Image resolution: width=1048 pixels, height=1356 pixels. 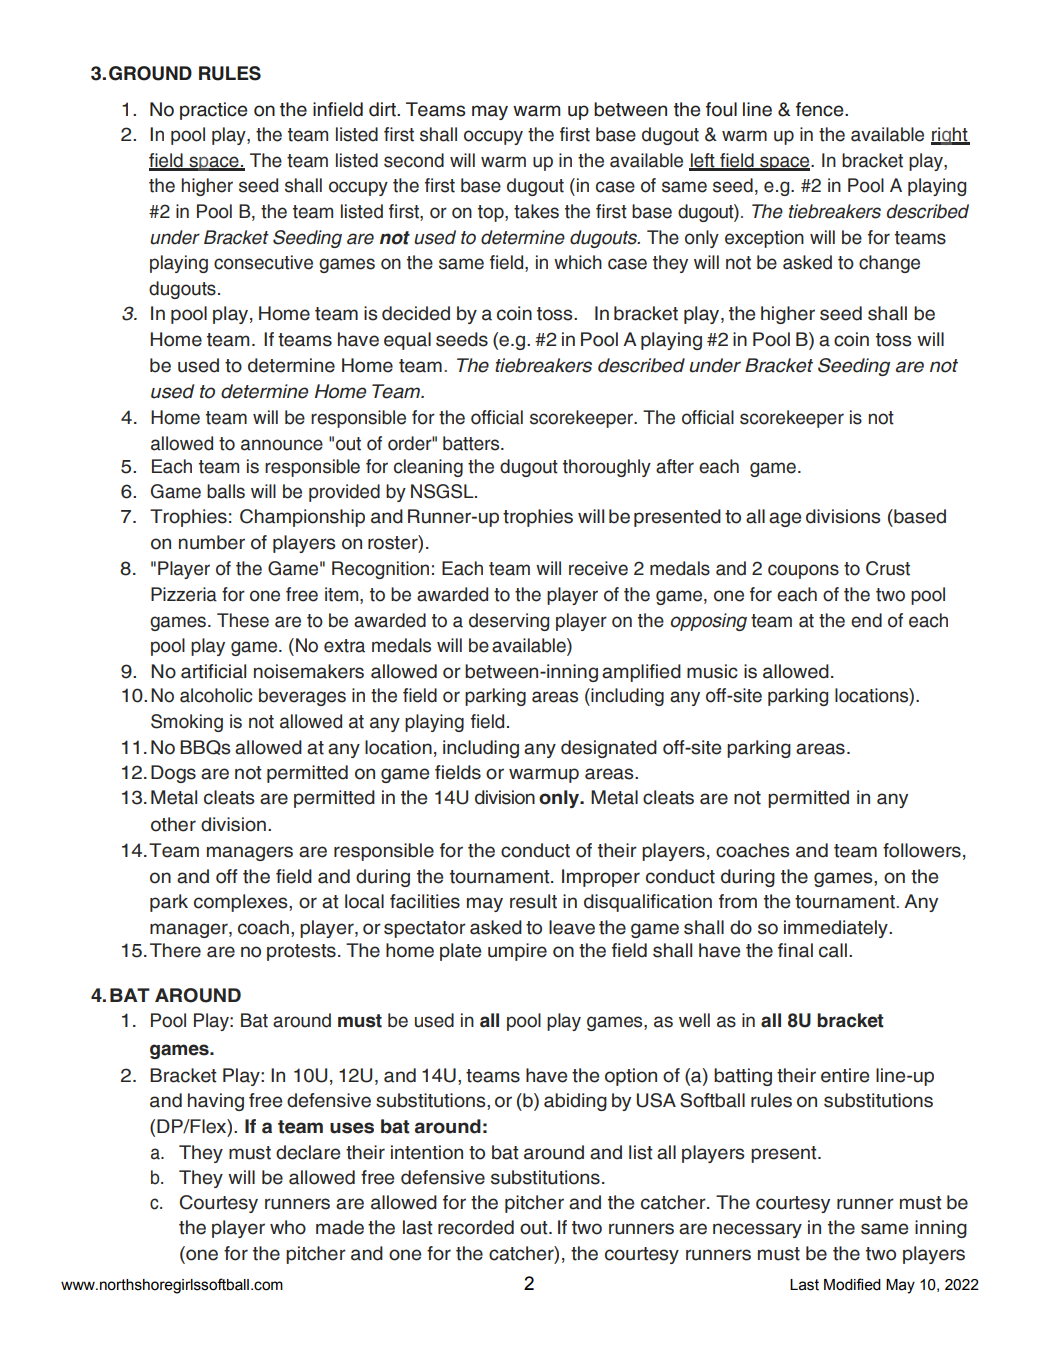 What do you see at coordinates (607, 468) in the document?
I see `thoroughly` at bounding box center [607, 468].
